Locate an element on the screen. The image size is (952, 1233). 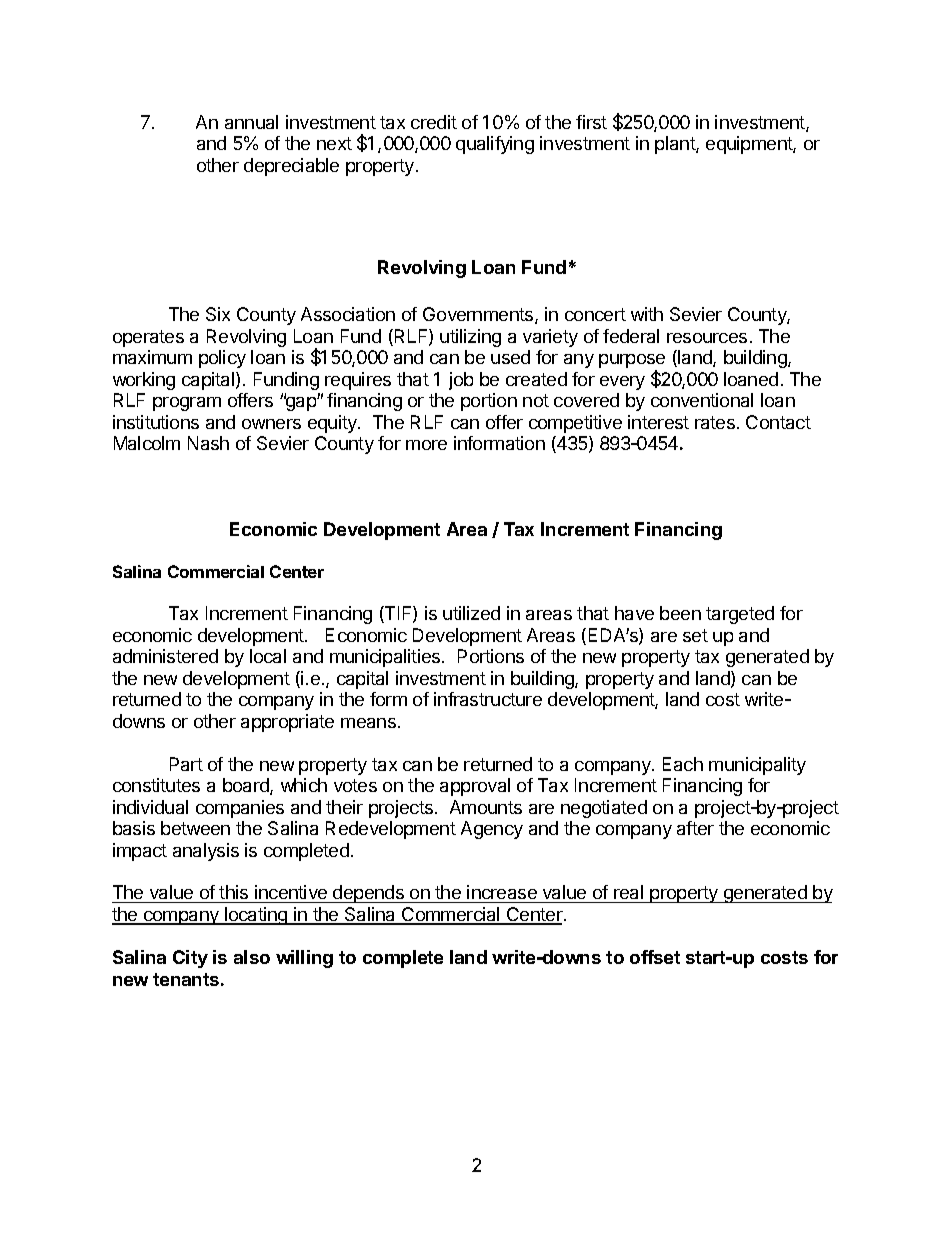
plant is located at coordinates (676, 145).
